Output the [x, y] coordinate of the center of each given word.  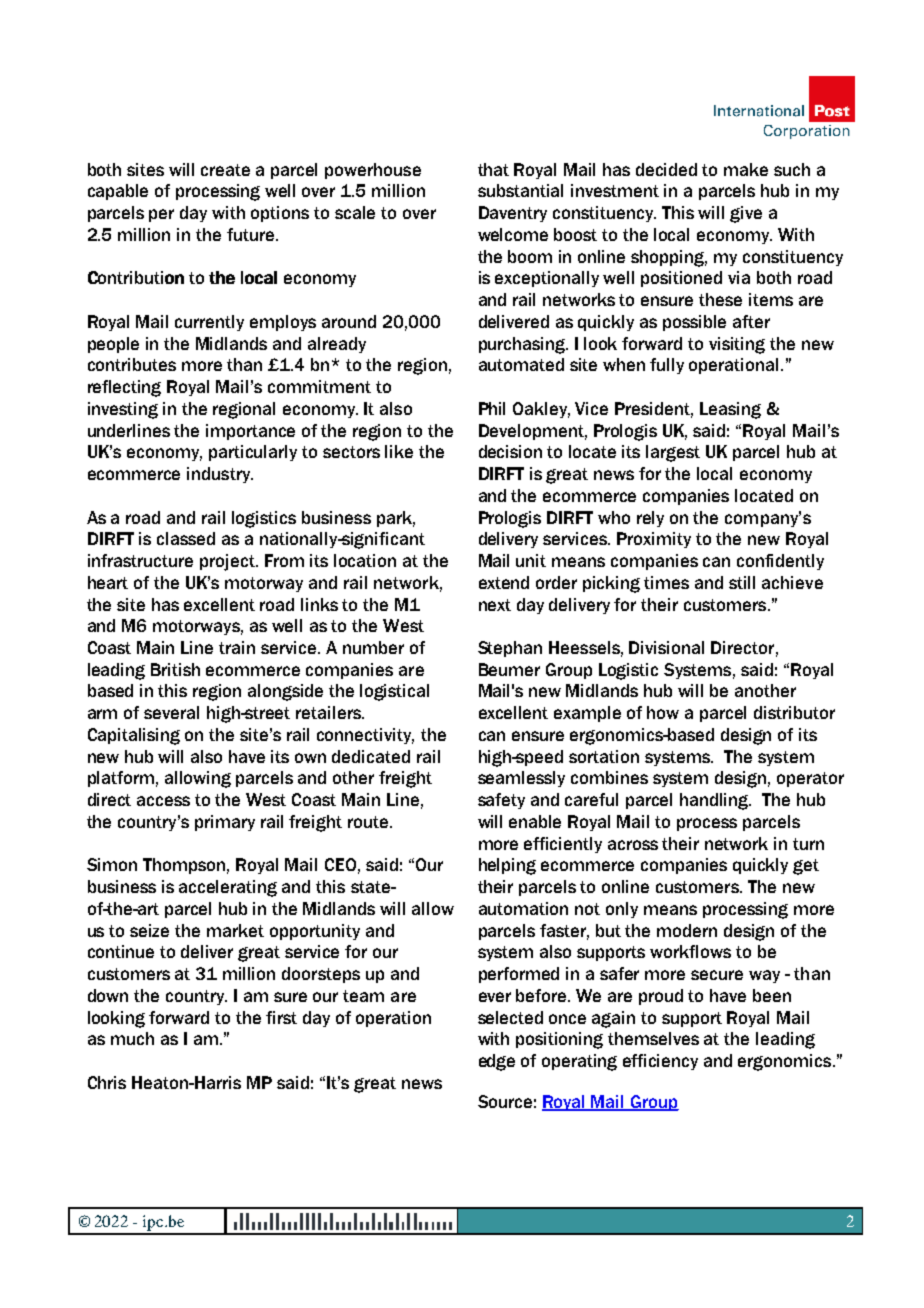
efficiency [660, 1062]
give [746, 214]
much [132, 1038]
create [225, 170]
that [493, 169]
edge [497, 1062]
